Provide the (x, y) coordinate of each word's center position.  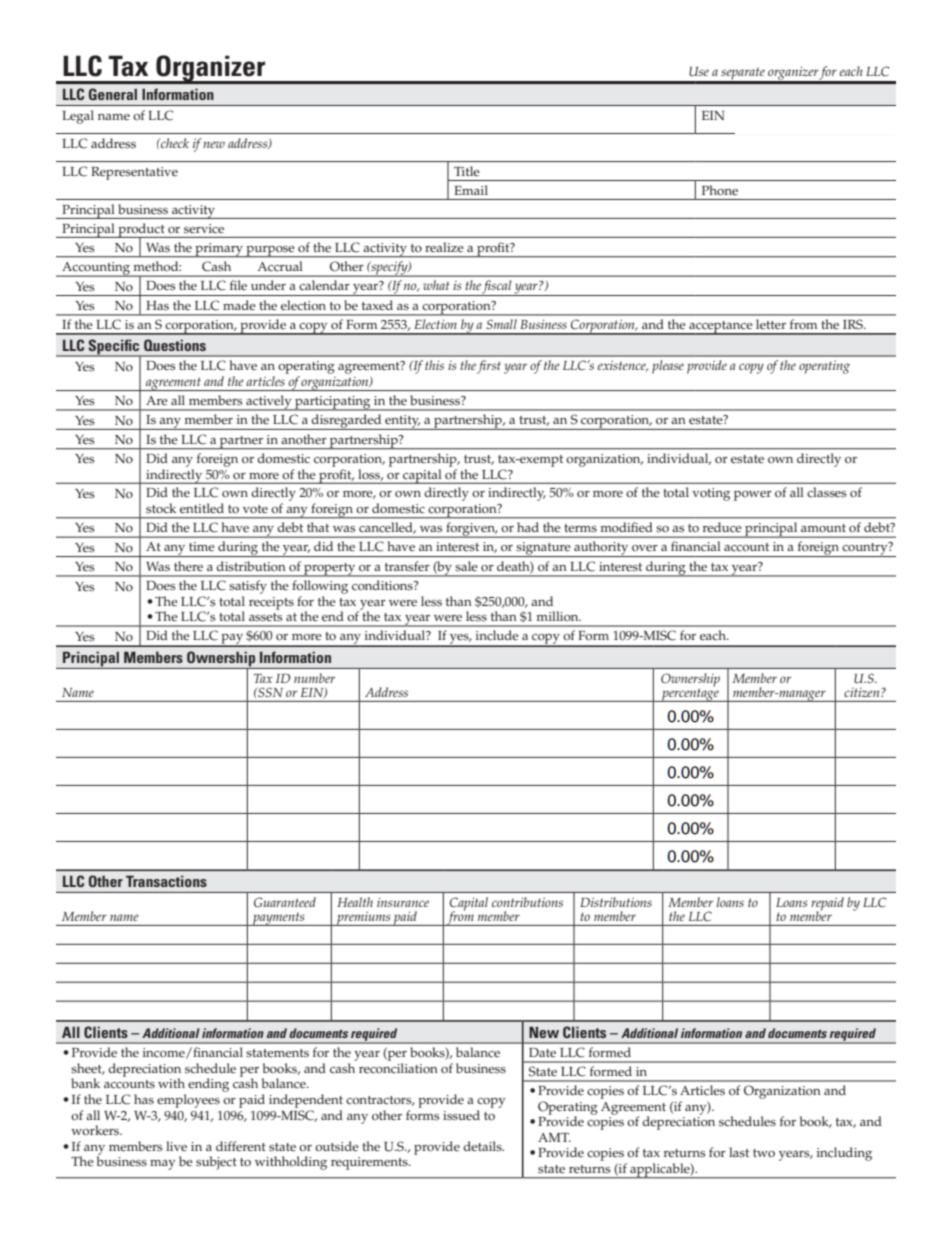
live (176, 1146)
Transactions (166, 881)
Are (157, 401)
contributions (527, 902)
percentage (690, 694)
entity (402, 422)
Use (699, 71)
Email (471, 190)
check (174, 143)
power (753, 496)
